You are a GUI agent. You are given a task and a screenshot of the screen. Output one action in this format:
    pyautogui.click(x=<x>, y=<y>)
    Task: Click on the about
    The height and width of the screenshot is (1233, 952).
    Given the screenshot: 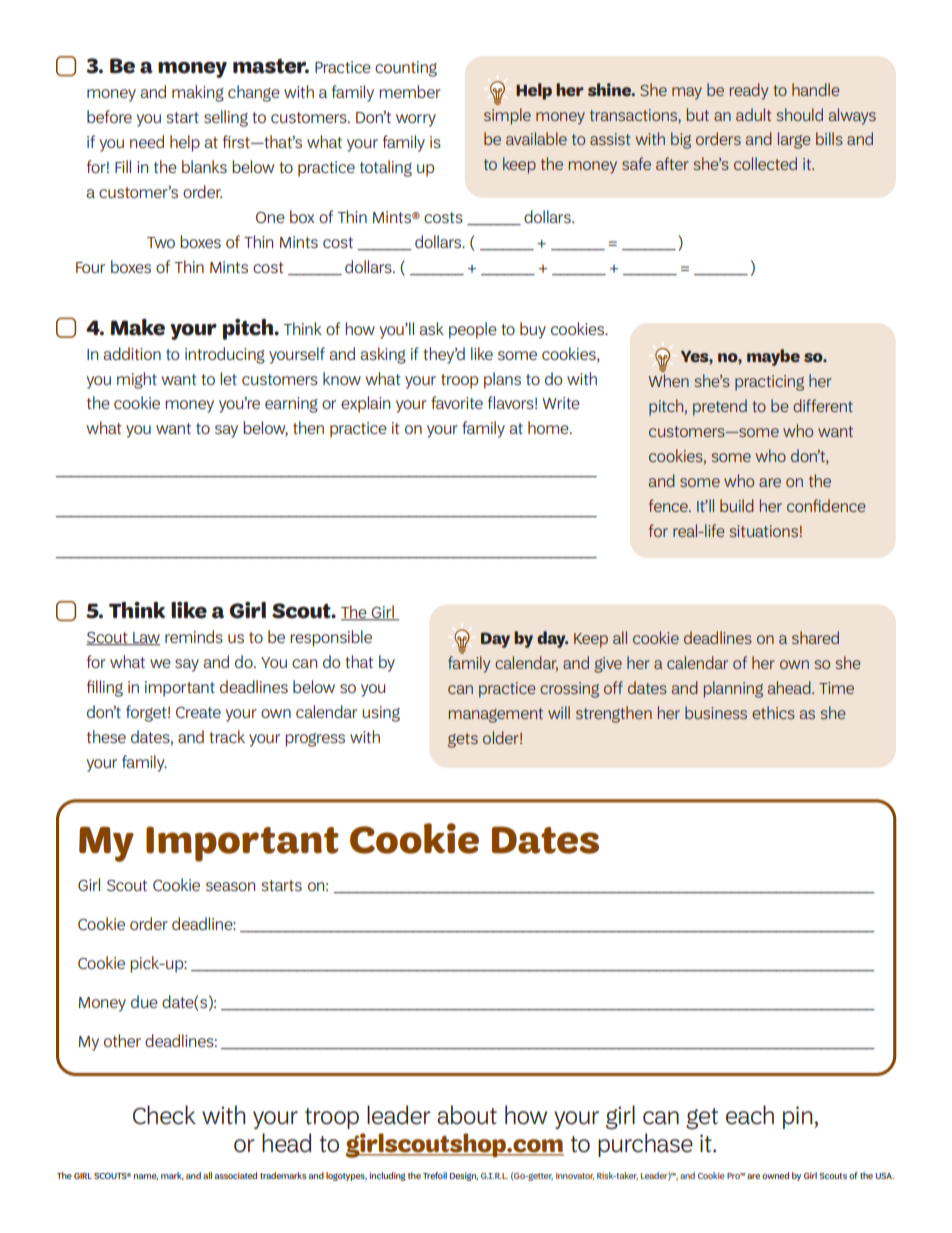 What is the action you would take?
    pyautogui.click(x=467, y=1115)
